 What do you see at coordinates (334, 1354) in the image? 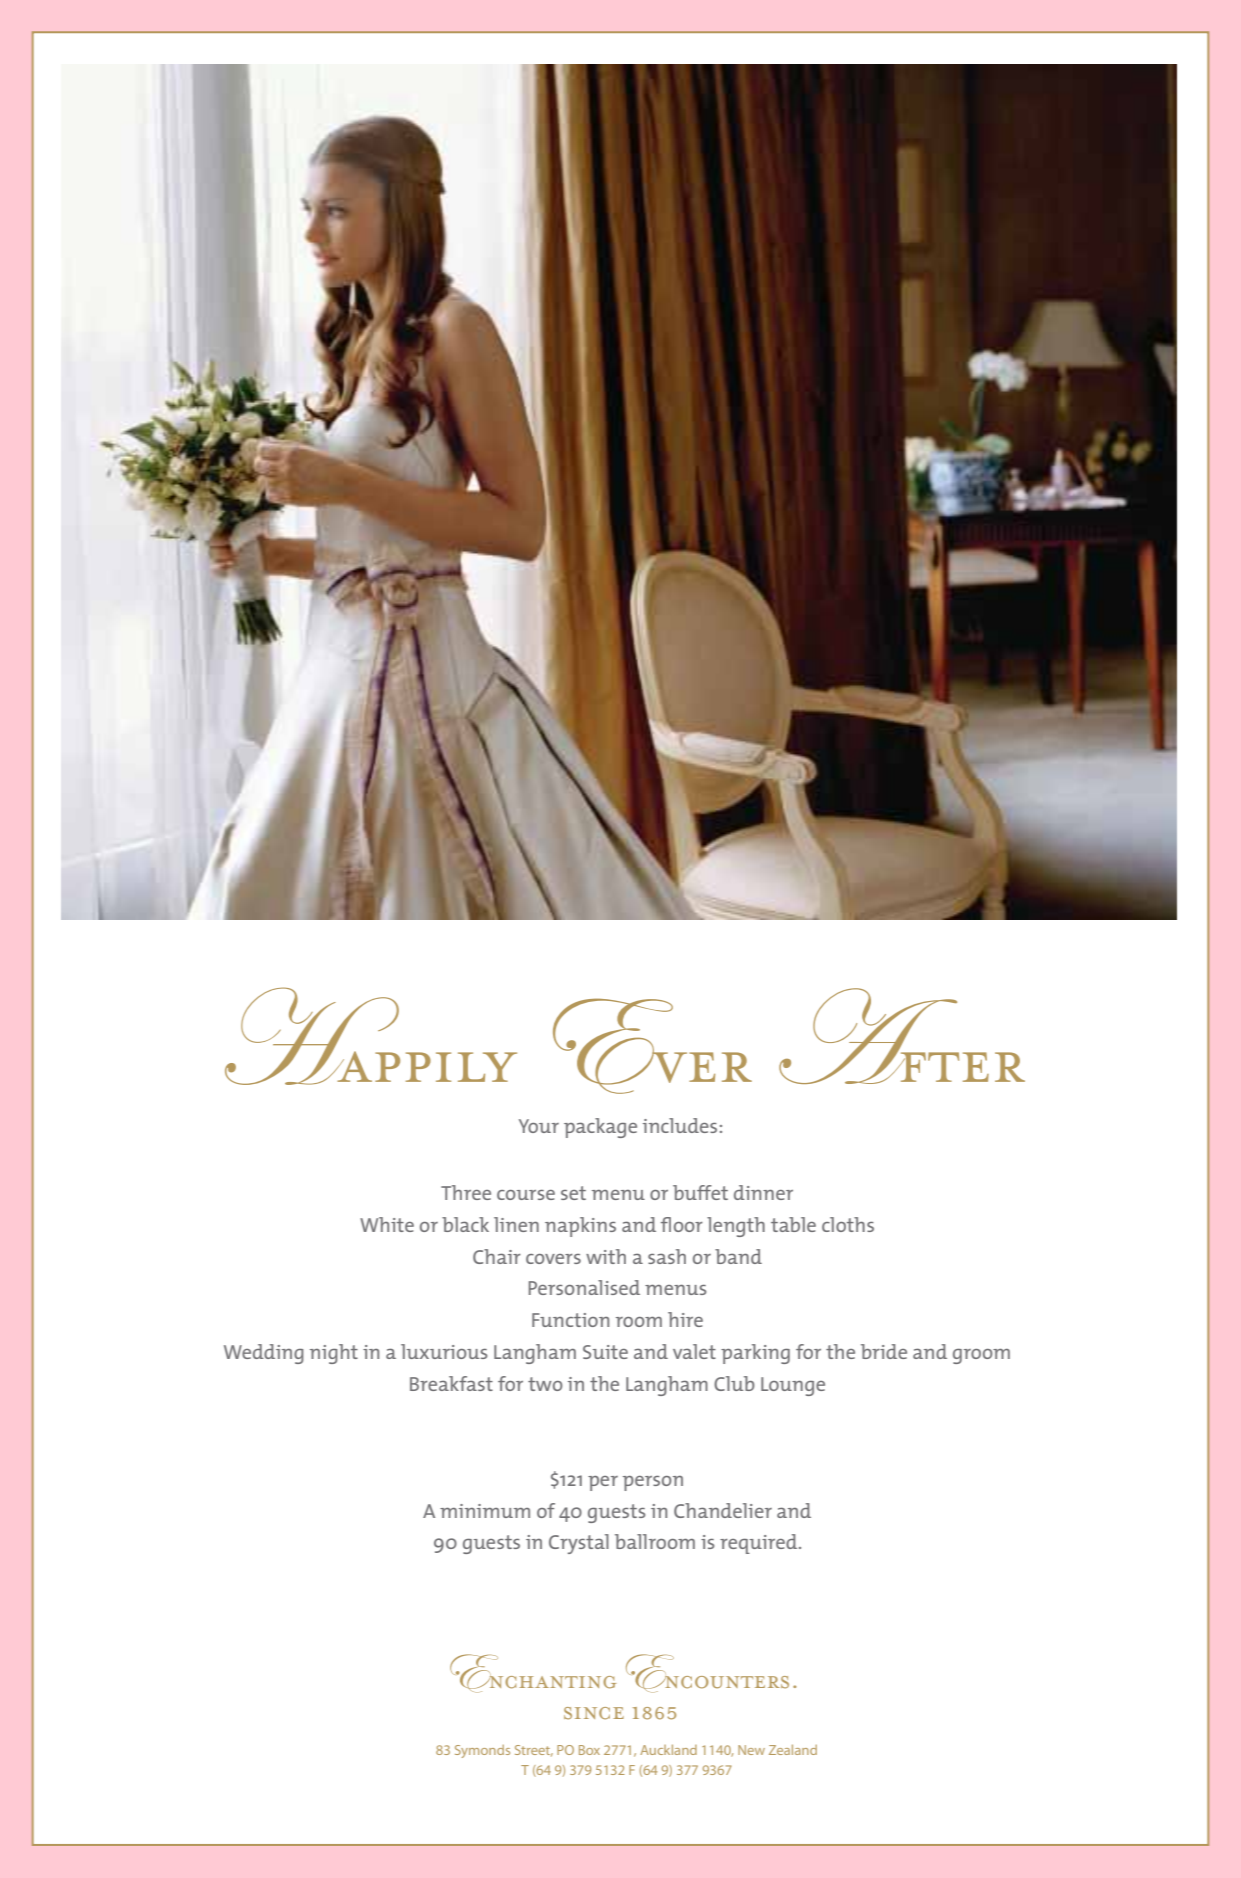
I see `night` at bounding box center [334, 1354].
